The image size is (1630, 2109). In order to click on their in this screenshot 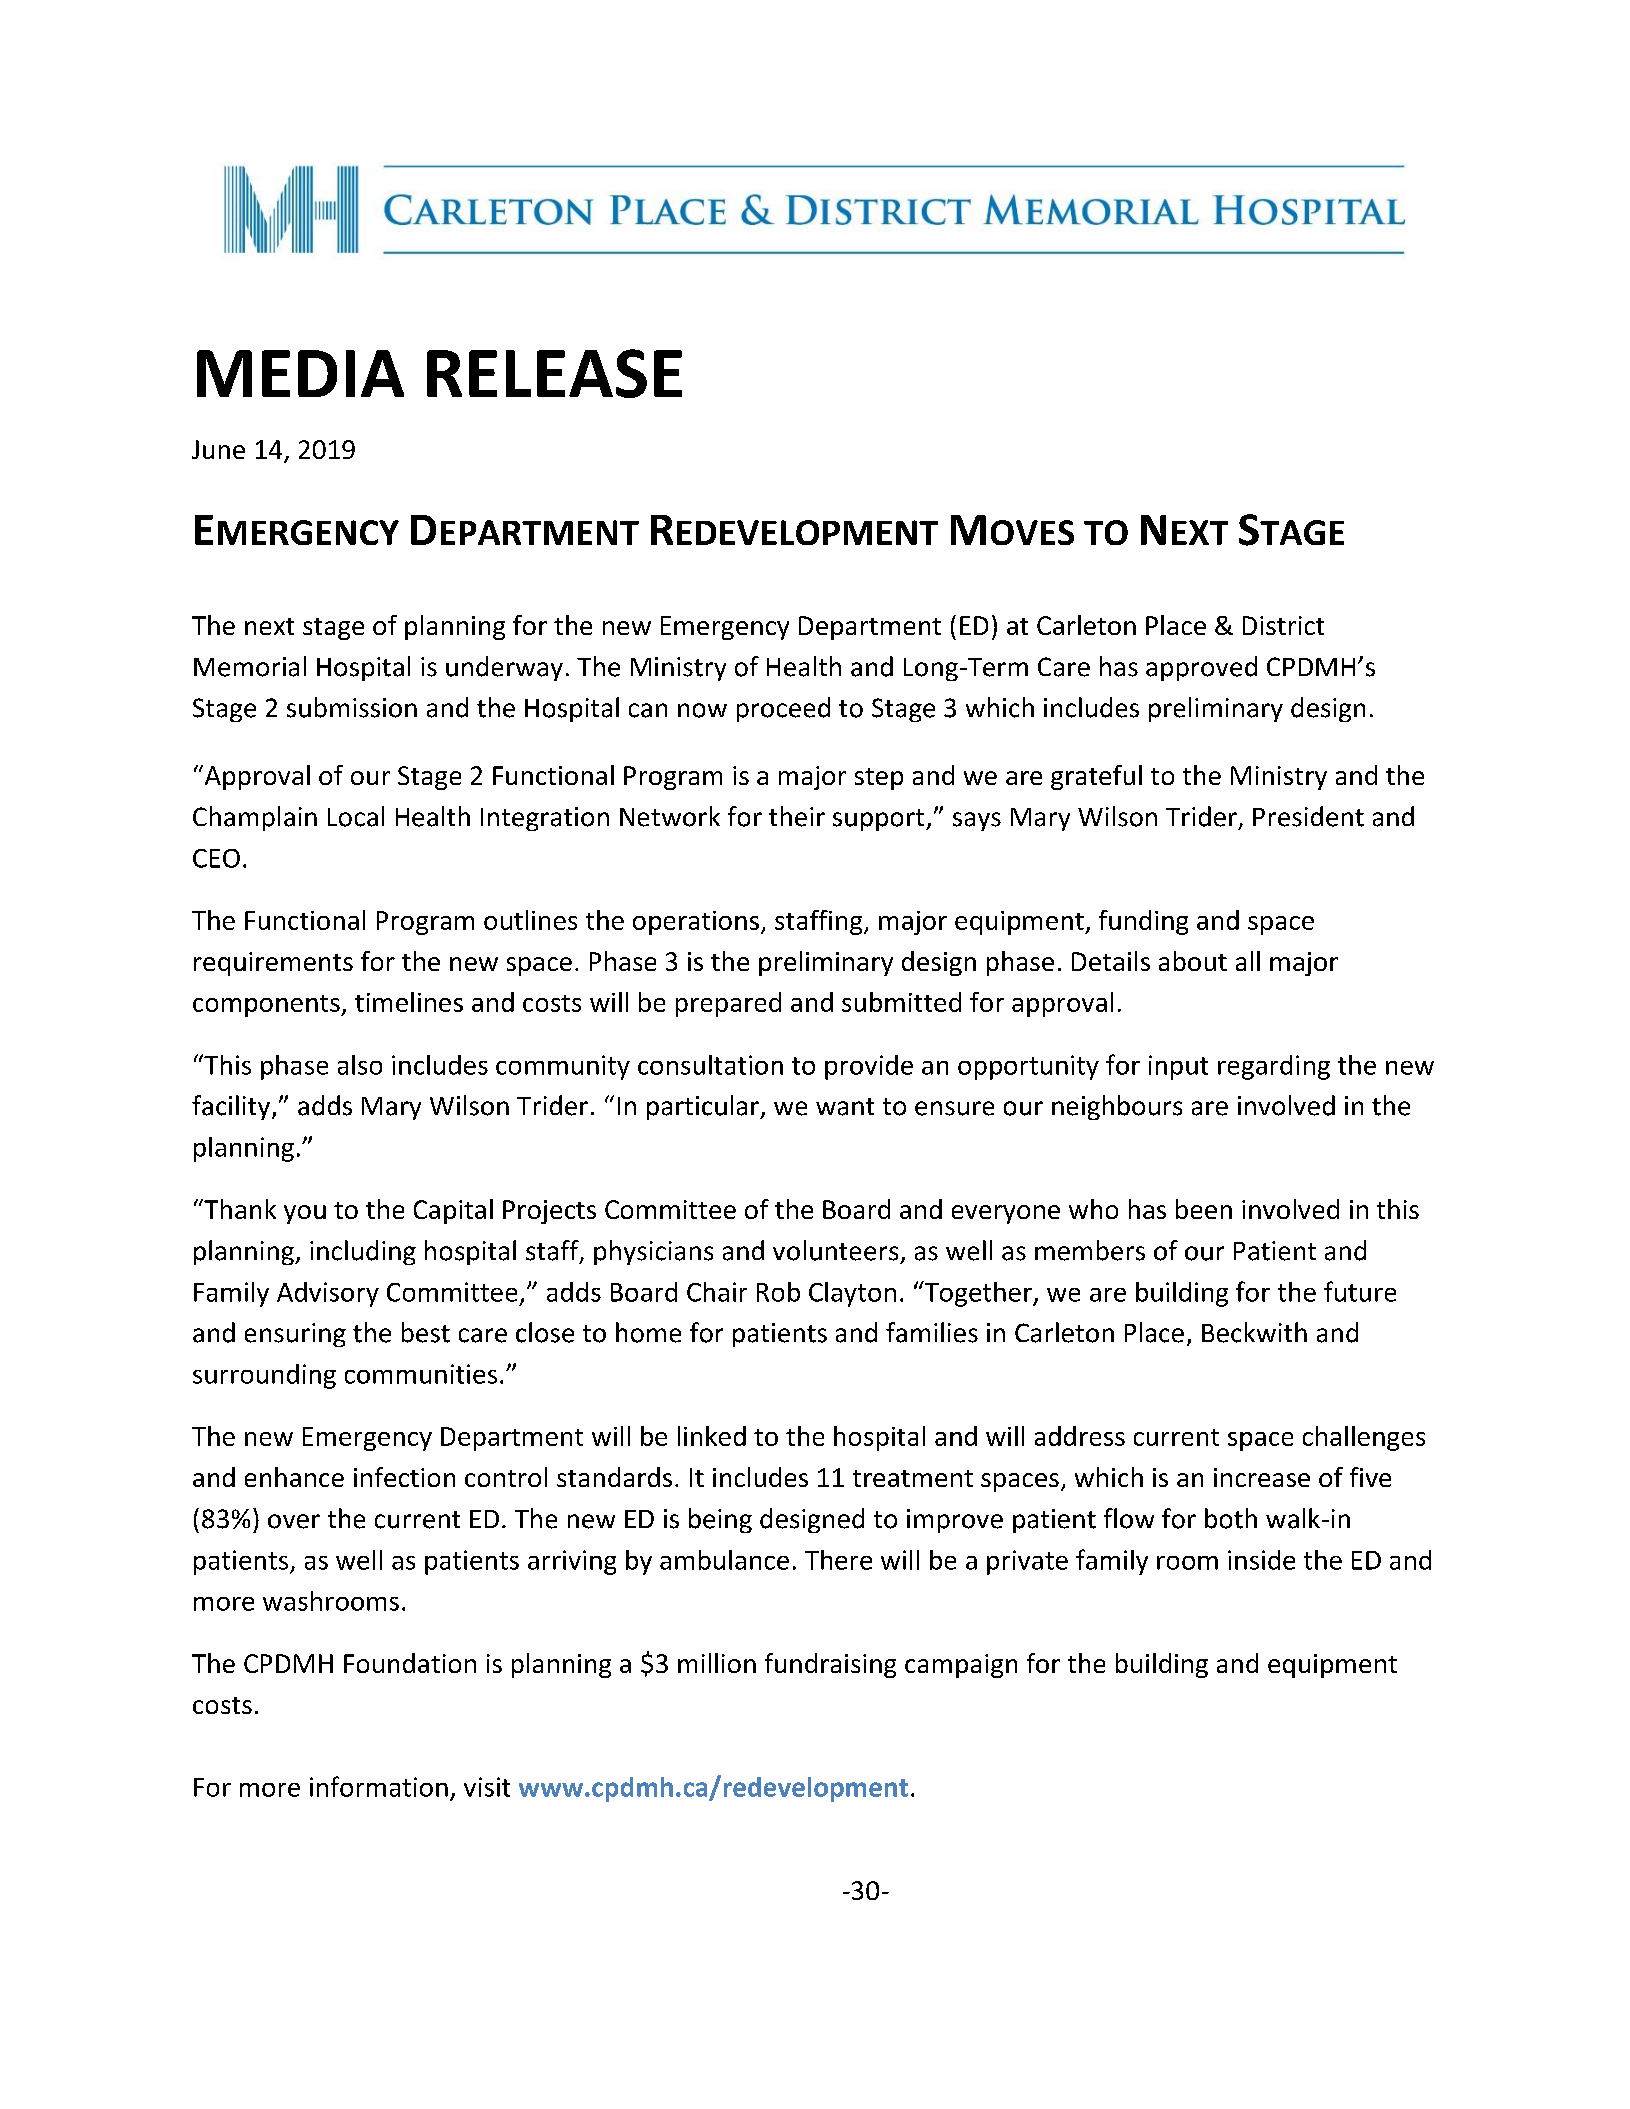, I will do `click(797, 816)`.
